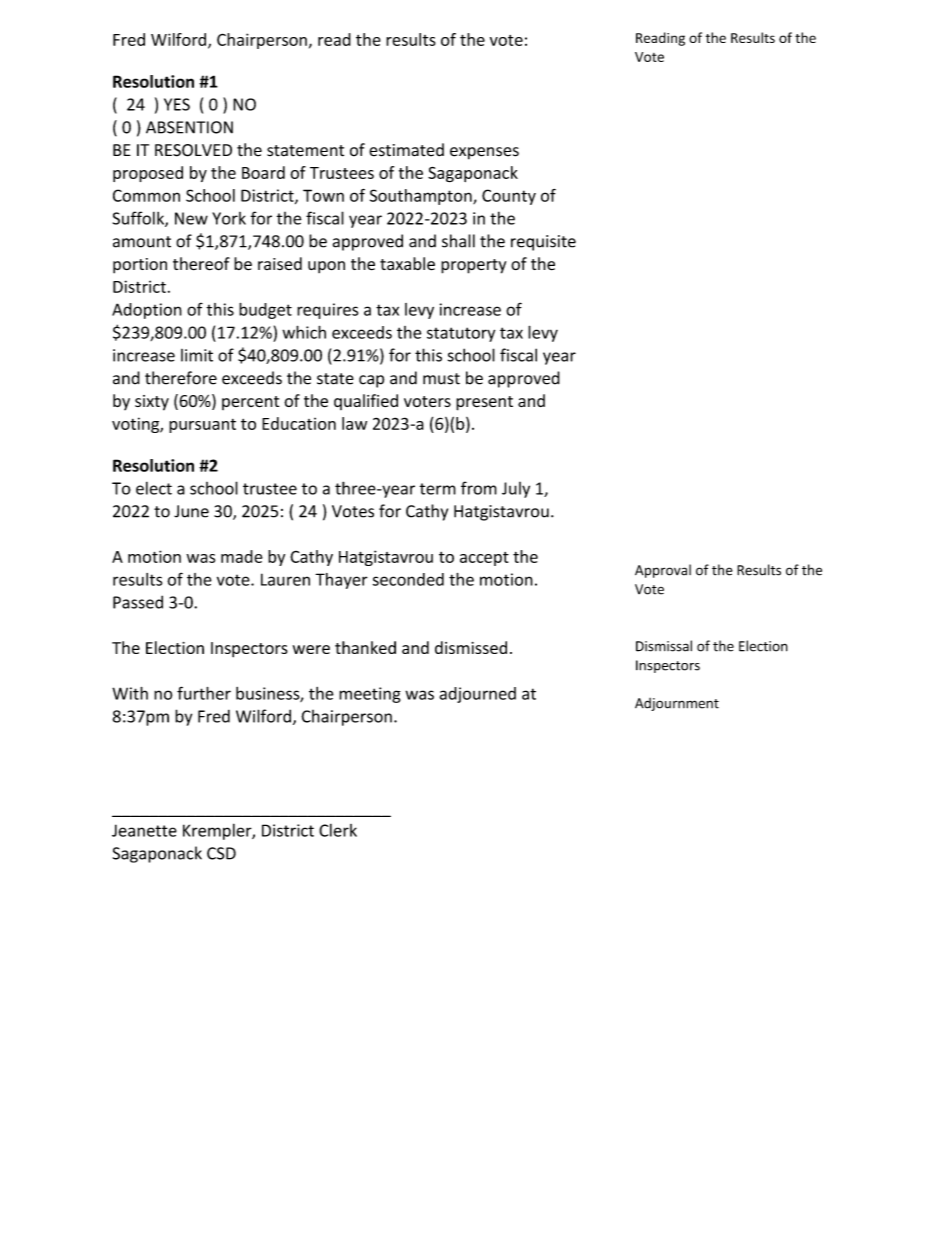  Describe the element at coordinates (406, 150) in the screenshot. I see `estimated` at that location.
